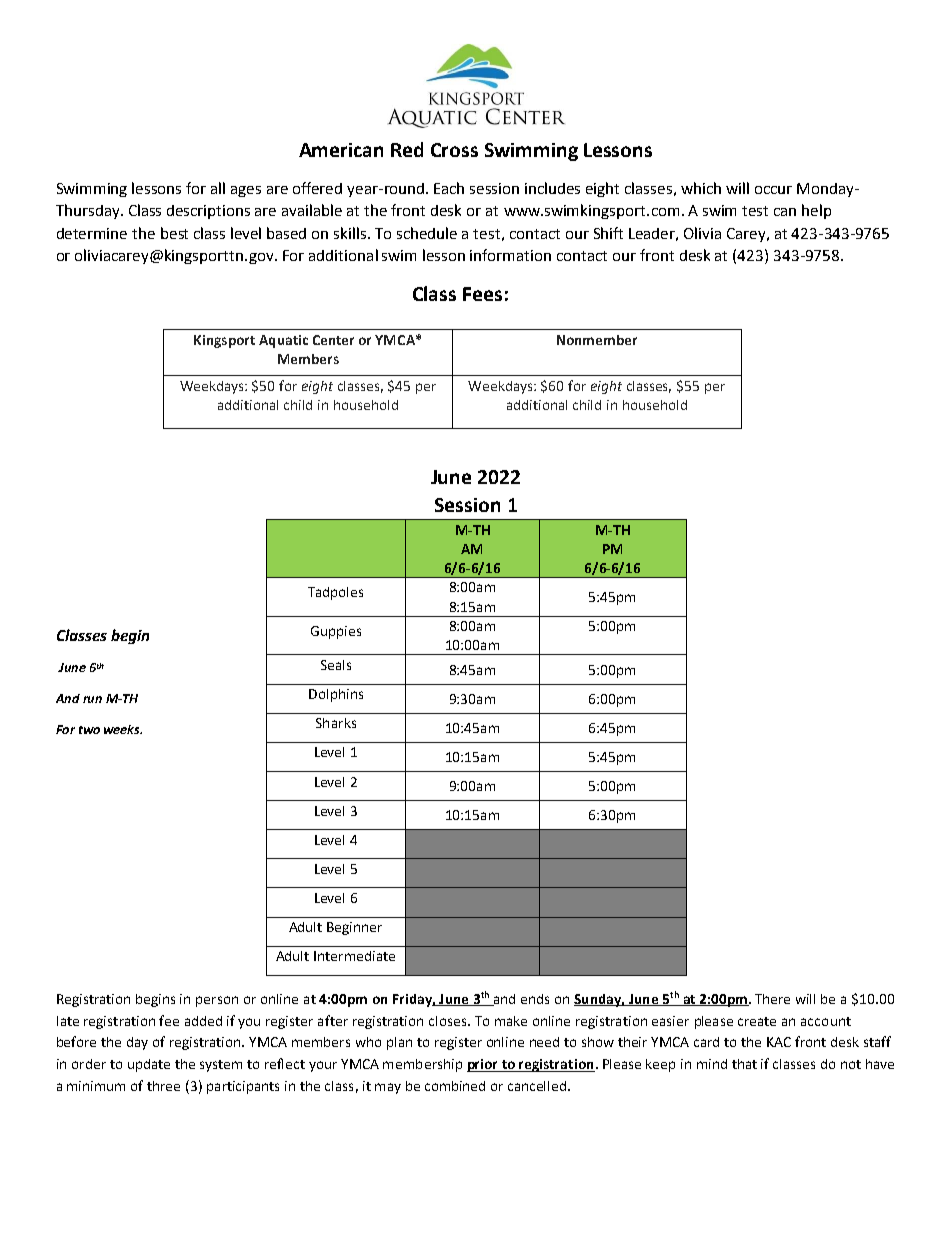  What do you see at coordinates (779, 1042) in the document?
I see `KAC` at bounding box center [779, 1042].
